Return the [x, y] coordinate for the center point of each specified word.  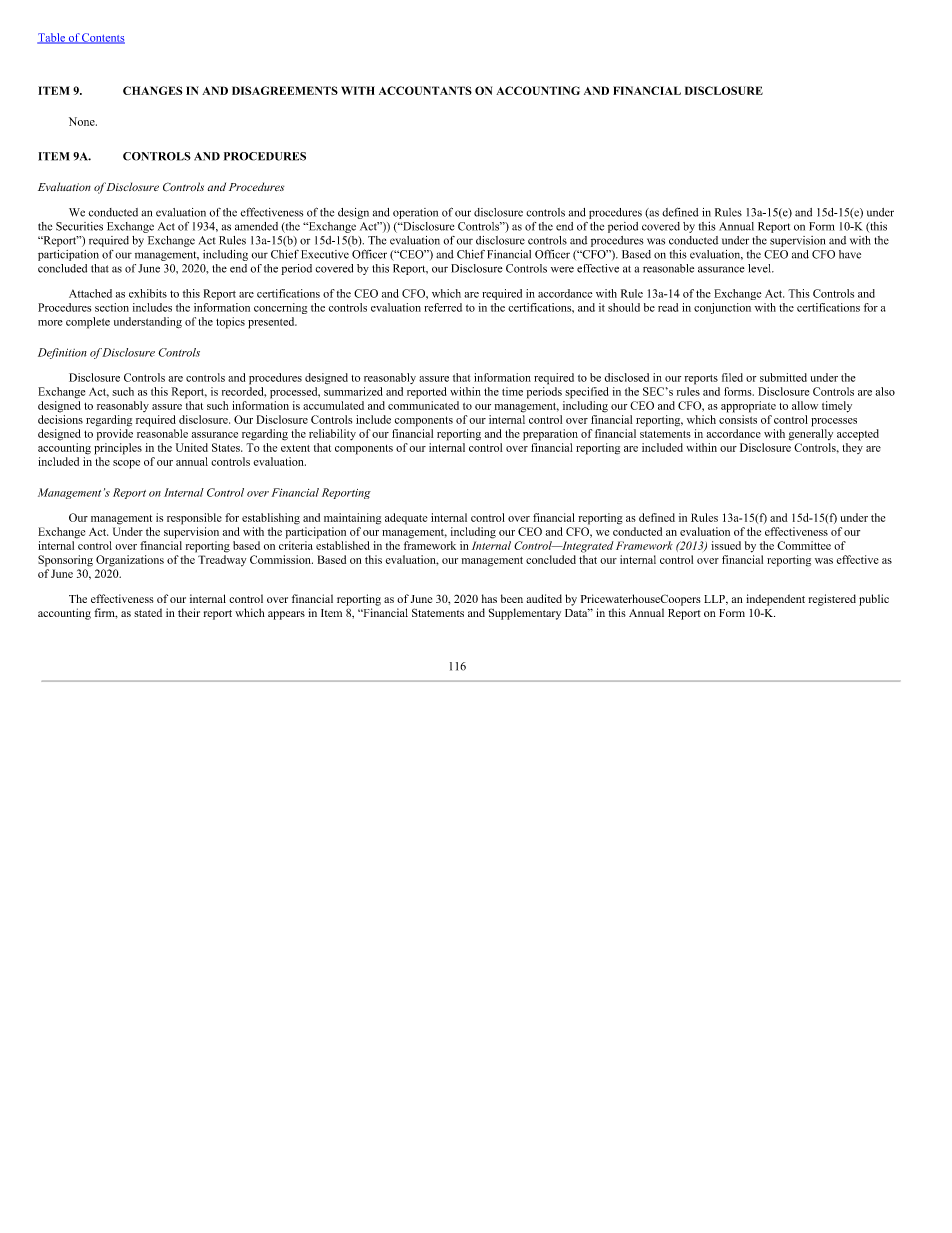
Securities [79, 226]
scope [126, 464]
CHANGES [153, 90]
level [760, 268]
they [852, 448]
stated [148, 612]
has [489, 598]
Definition [62, 353]
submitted [783, 377]
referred [443, 307]
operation [415, 213]
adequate [406, 519]
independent [775, 600]
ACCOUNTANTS [425, 90]
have [850, 254]
